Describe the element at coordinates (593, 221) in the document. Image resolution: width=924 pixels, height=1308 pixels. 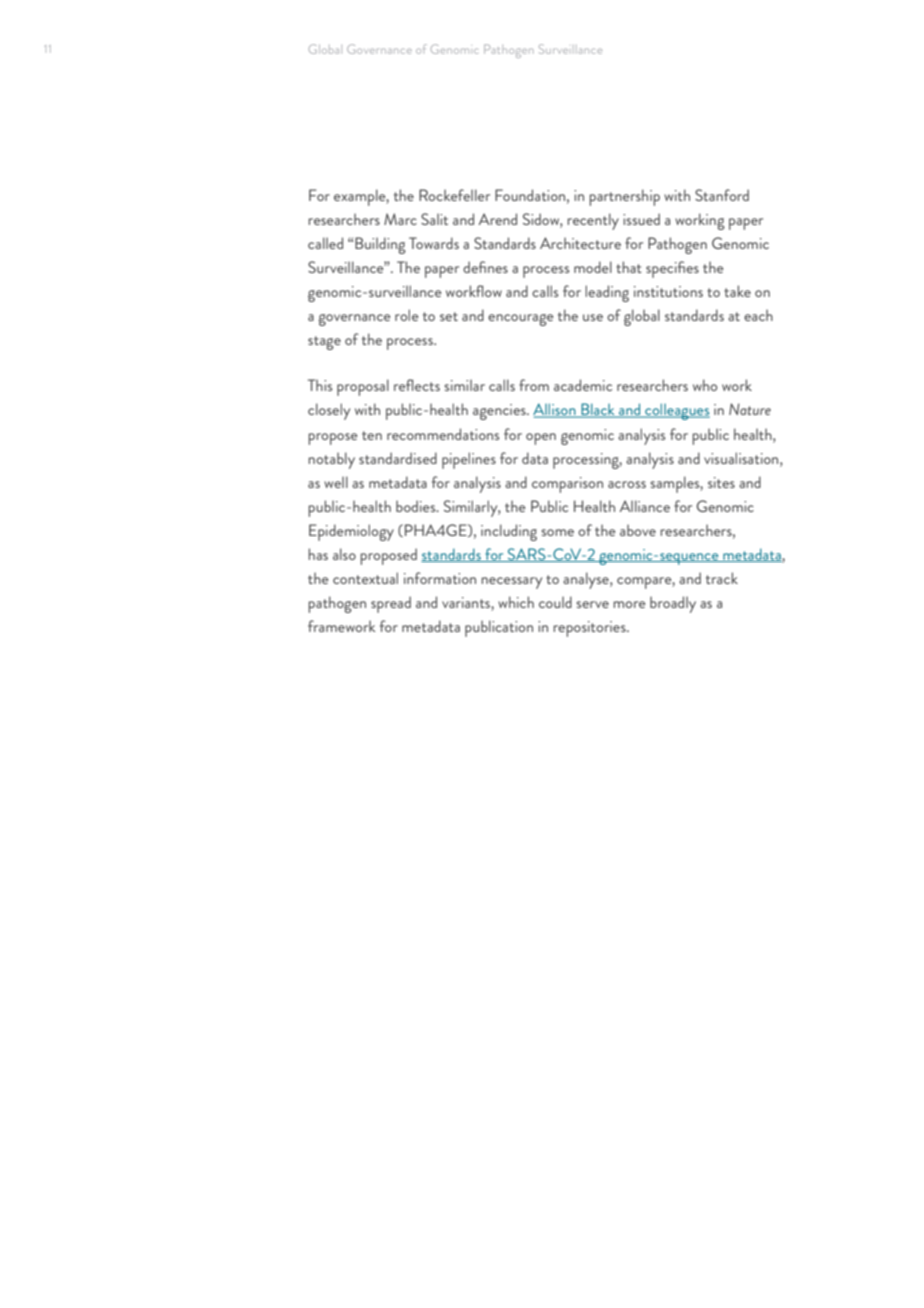
I see `recently` at that location.
